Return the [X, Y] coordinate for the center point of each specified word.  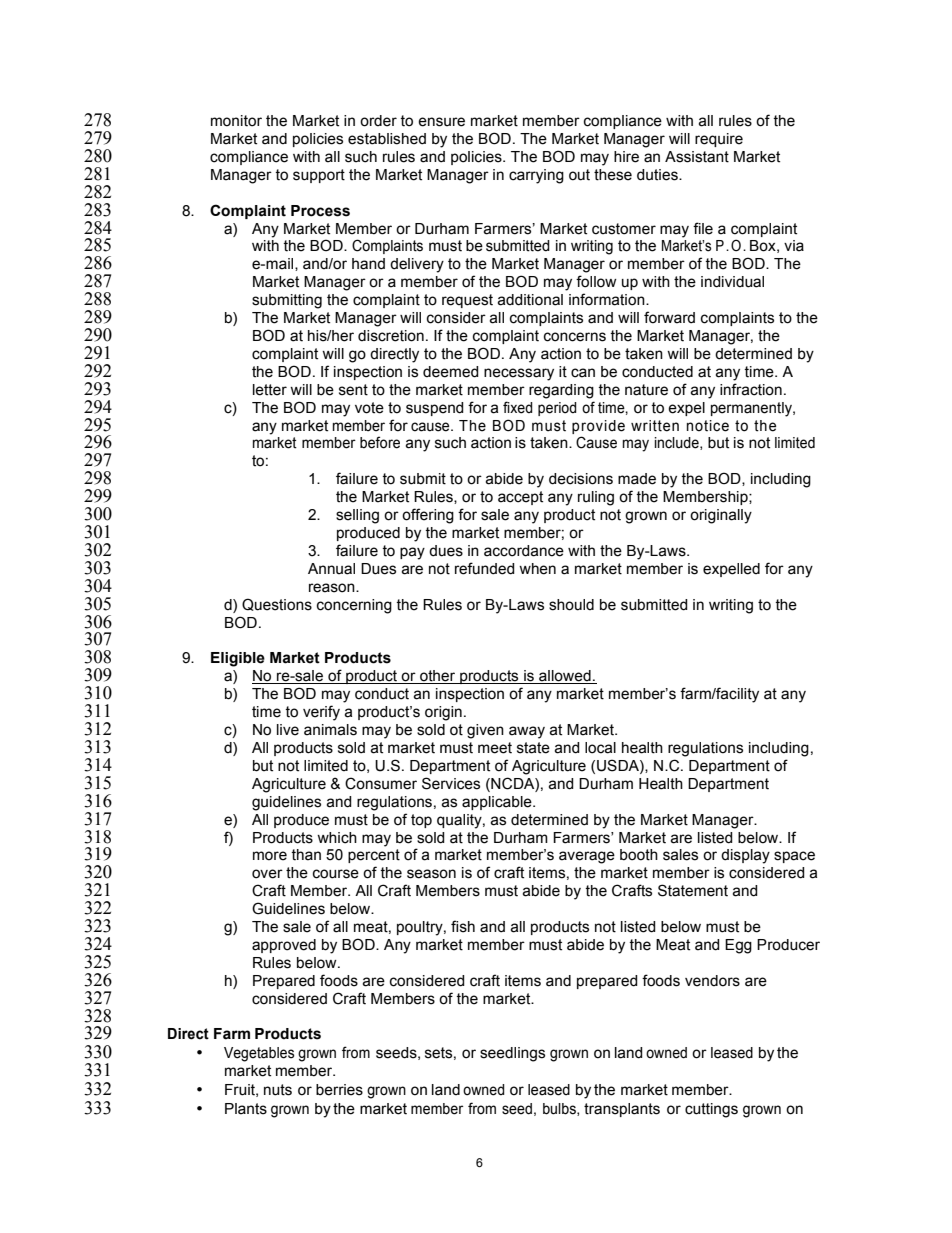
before [380, 442]
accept [520, 498]
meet [495, 748]
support [319, 176]
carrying [536, 176]
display [745, 856]
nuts [278, 1090]
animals [330, 730]
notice [708, 426]
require [719, 140]
